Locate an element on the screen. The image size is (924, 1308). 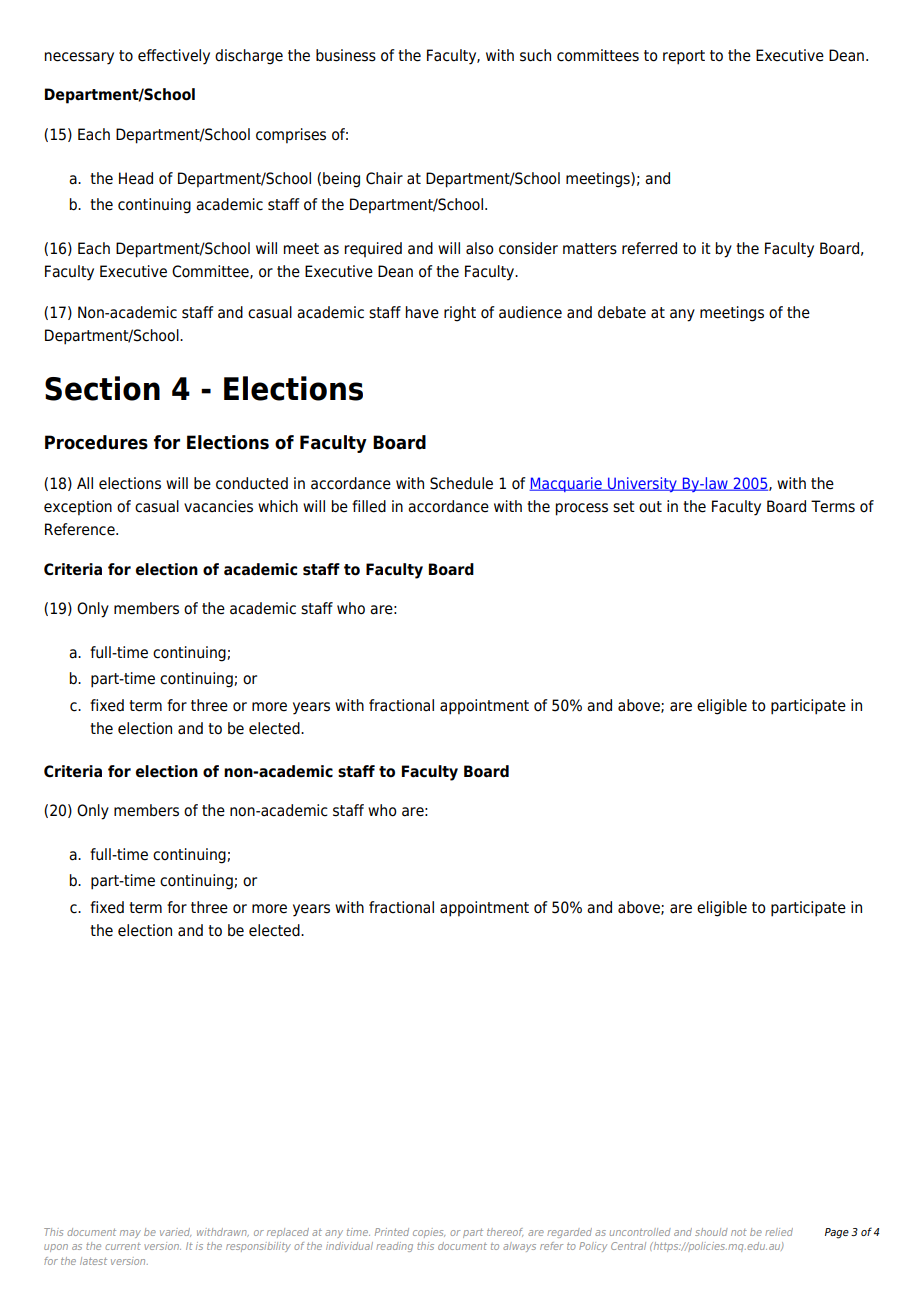
exception is located at coordinates (78, 508).
